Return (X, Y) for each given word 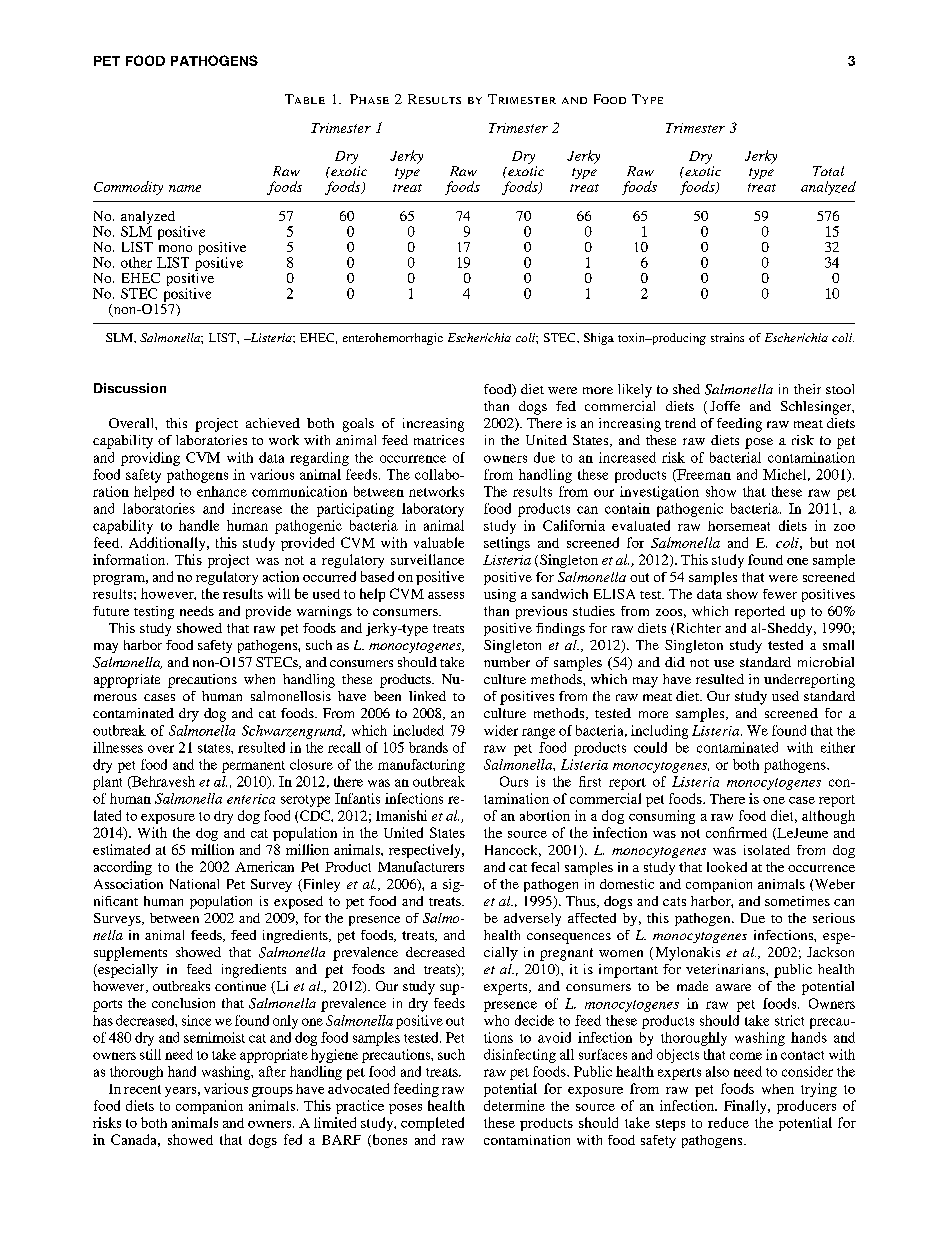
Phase (369, 99)
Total (828, 171)
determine (514, 1105)
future (111, 611)
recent (142, 1089)
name (185, 188)
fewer (780, 594)
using (500, 595)
